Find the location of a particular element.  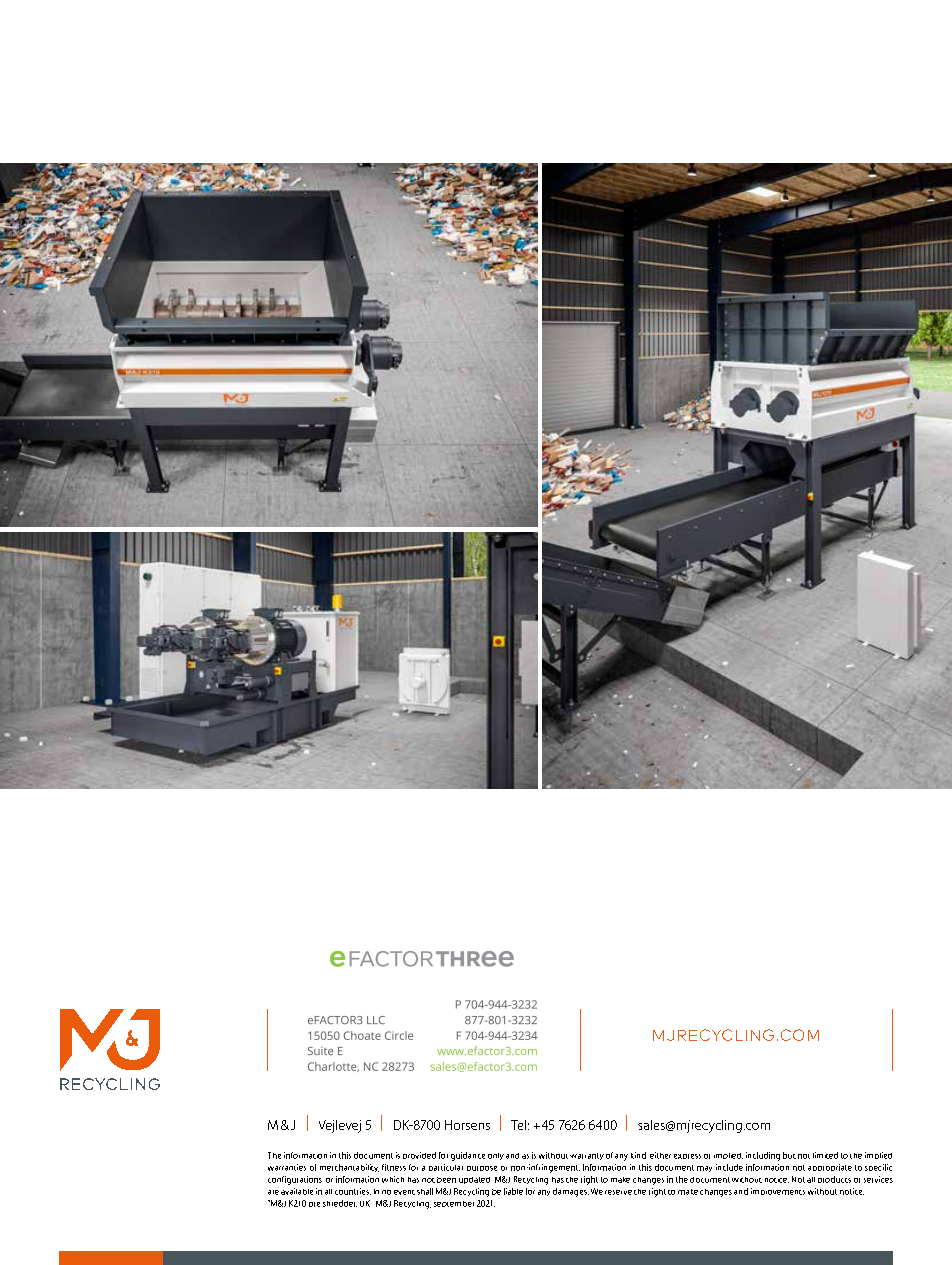

kind is located at coordinates (638, 1155).
